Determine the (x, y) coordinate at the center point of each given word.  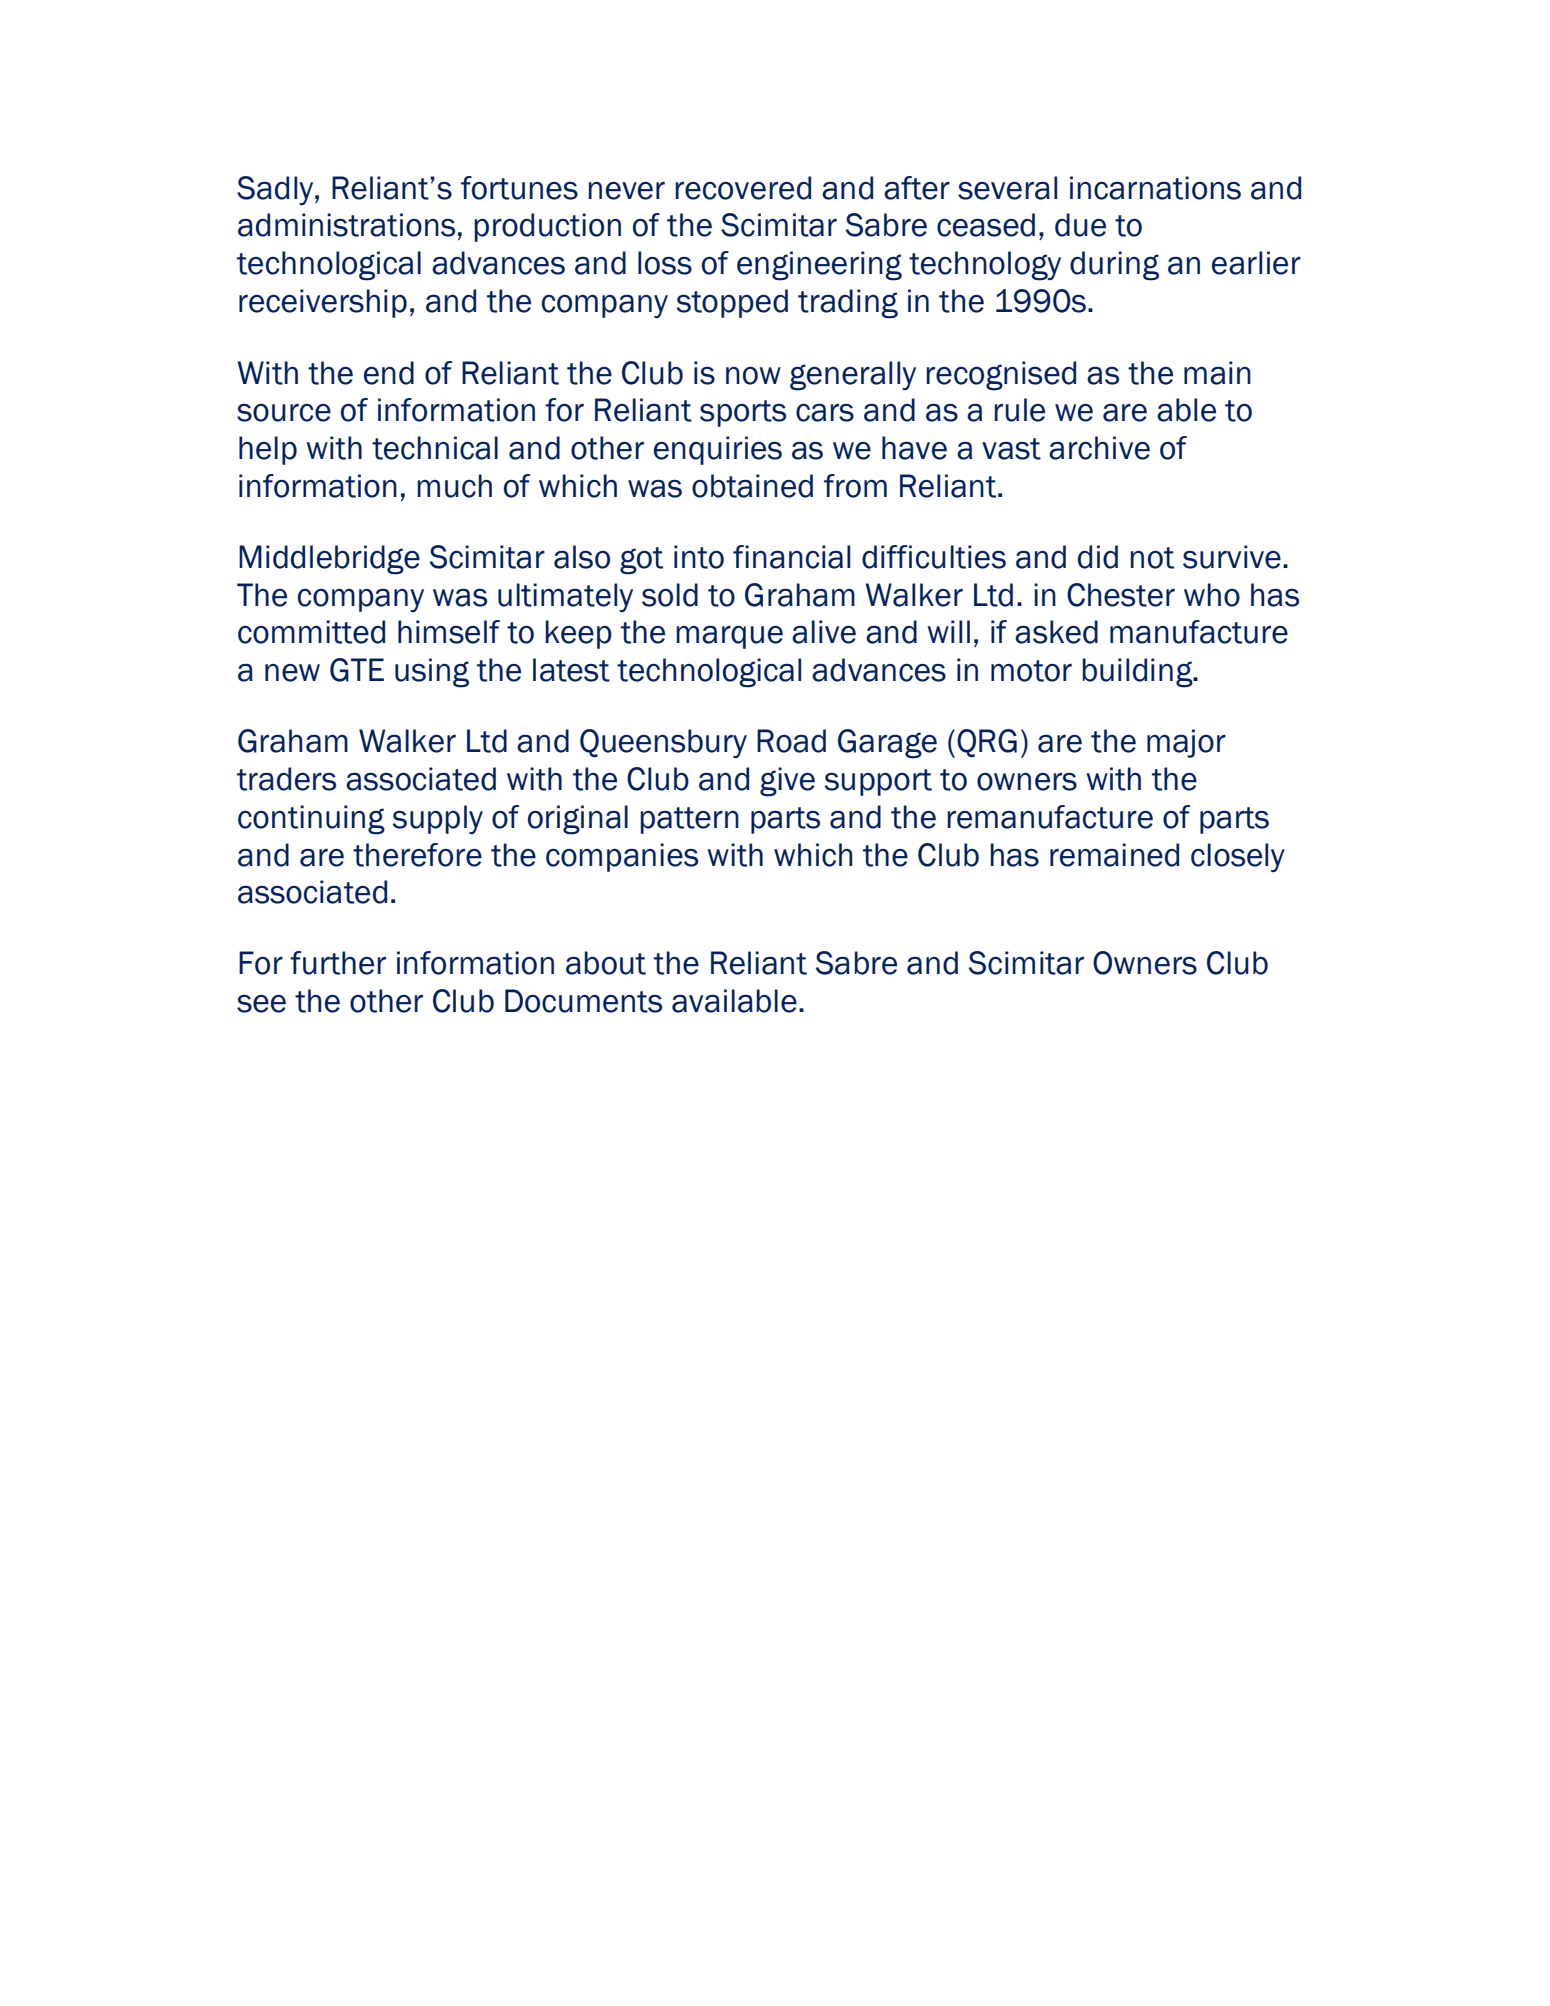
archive (1099, 448)
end (389, 373)
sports (743, 413)
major (1186, 743)
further (338, 963)
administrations (346, 225)
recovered (743, 188)
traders (286, 779)
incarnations (1155, 188)
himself (449, 632)
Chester (1121, 595)
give (787, 782)
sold (670, 595)
